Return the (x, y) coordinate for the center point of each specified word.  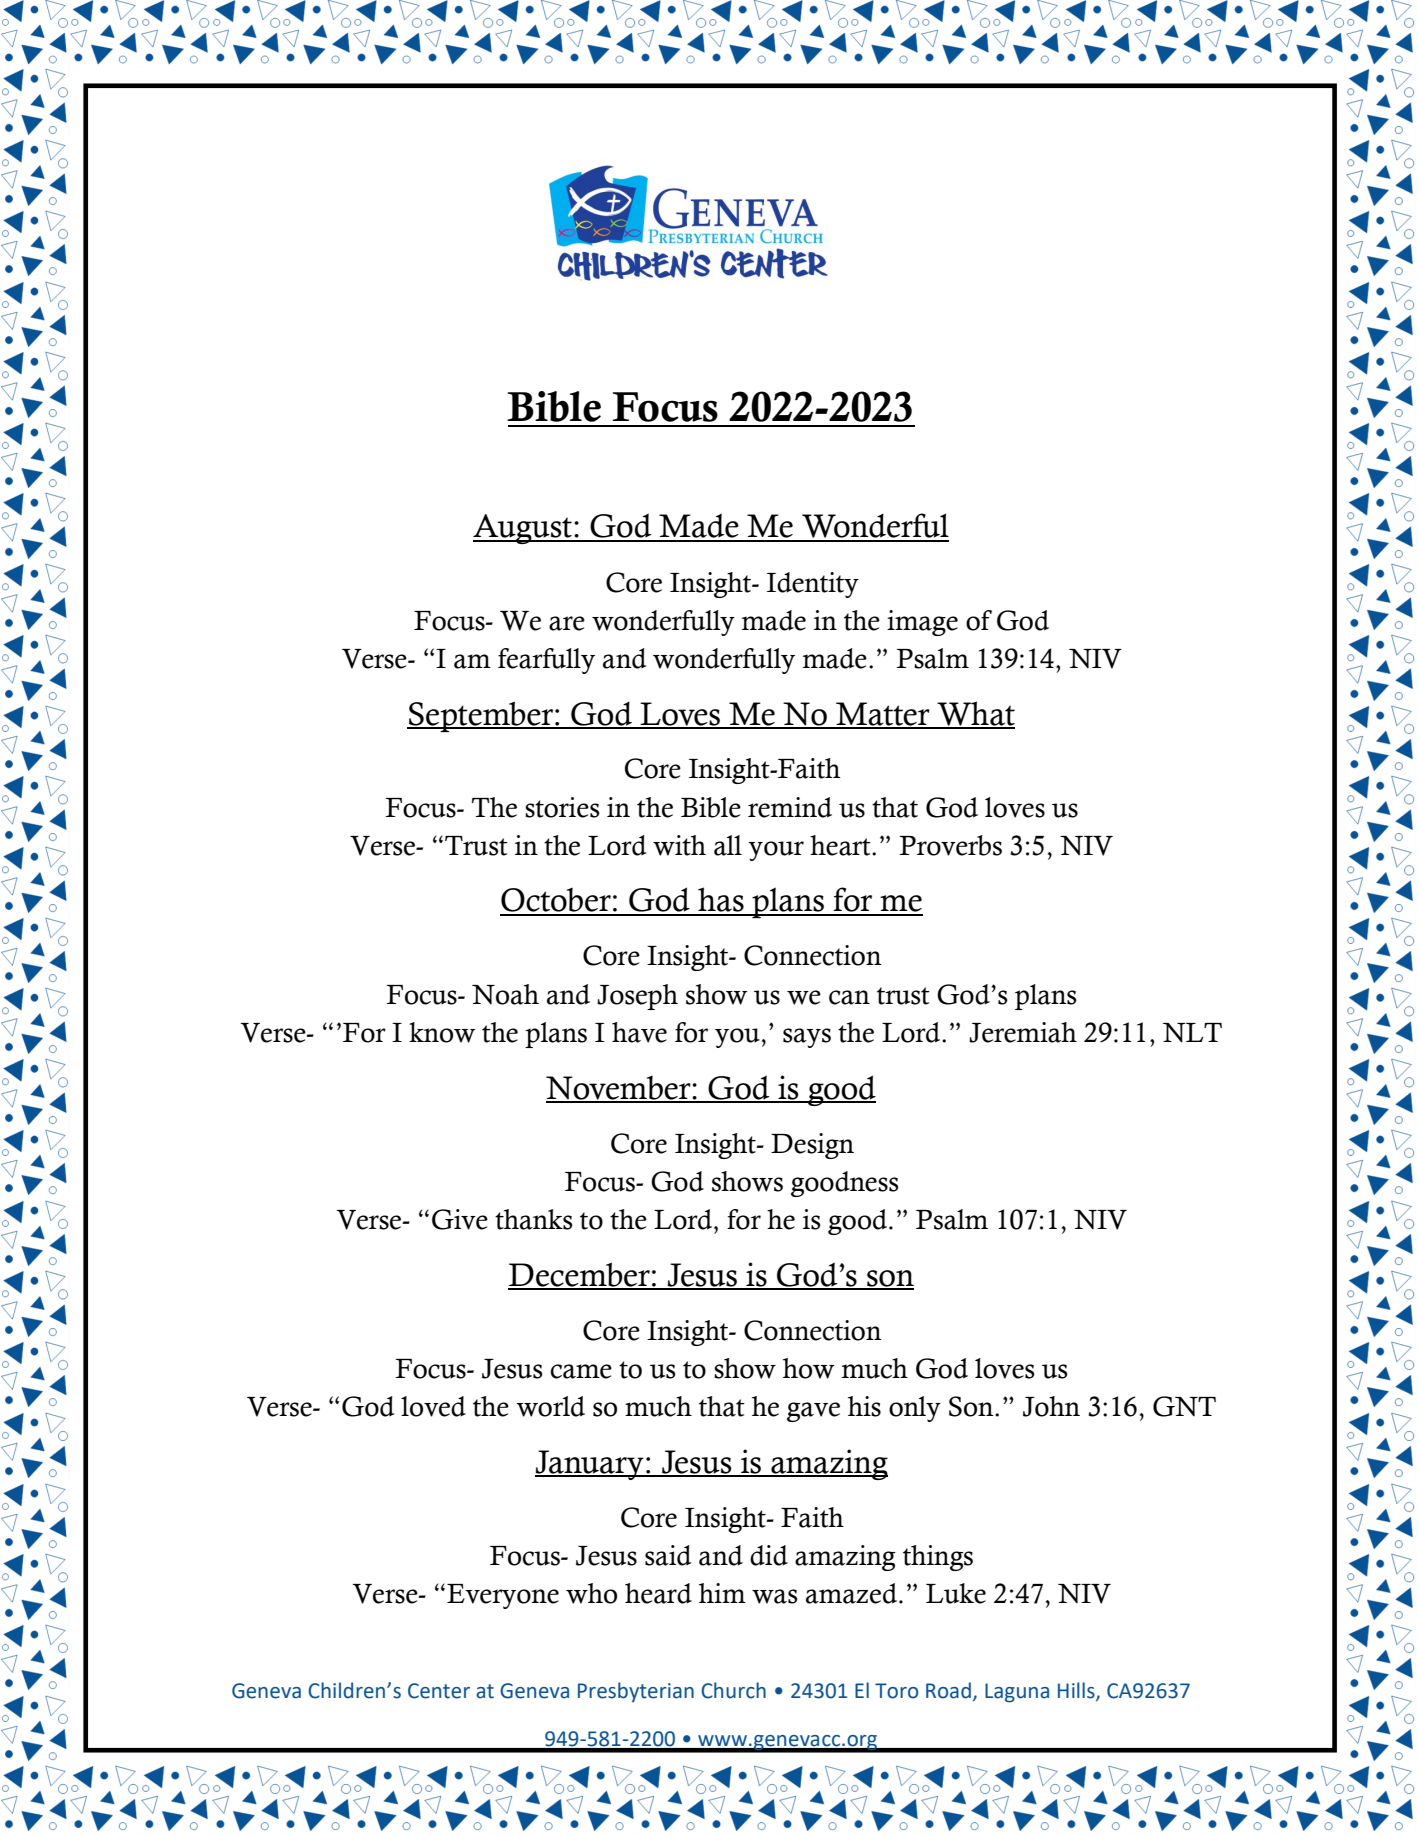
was (775, 1596)
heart (841, 845)
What (975, 714)
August (524, 529)
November (619, 1089)
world (550, 1406)
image (922, 623)
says (807, 1038)
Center (439, 1691)
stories (562, 807)
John (1051, 1406)
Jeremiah (1023, 1032)
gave (813, 1412)
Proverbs (951, 845)
